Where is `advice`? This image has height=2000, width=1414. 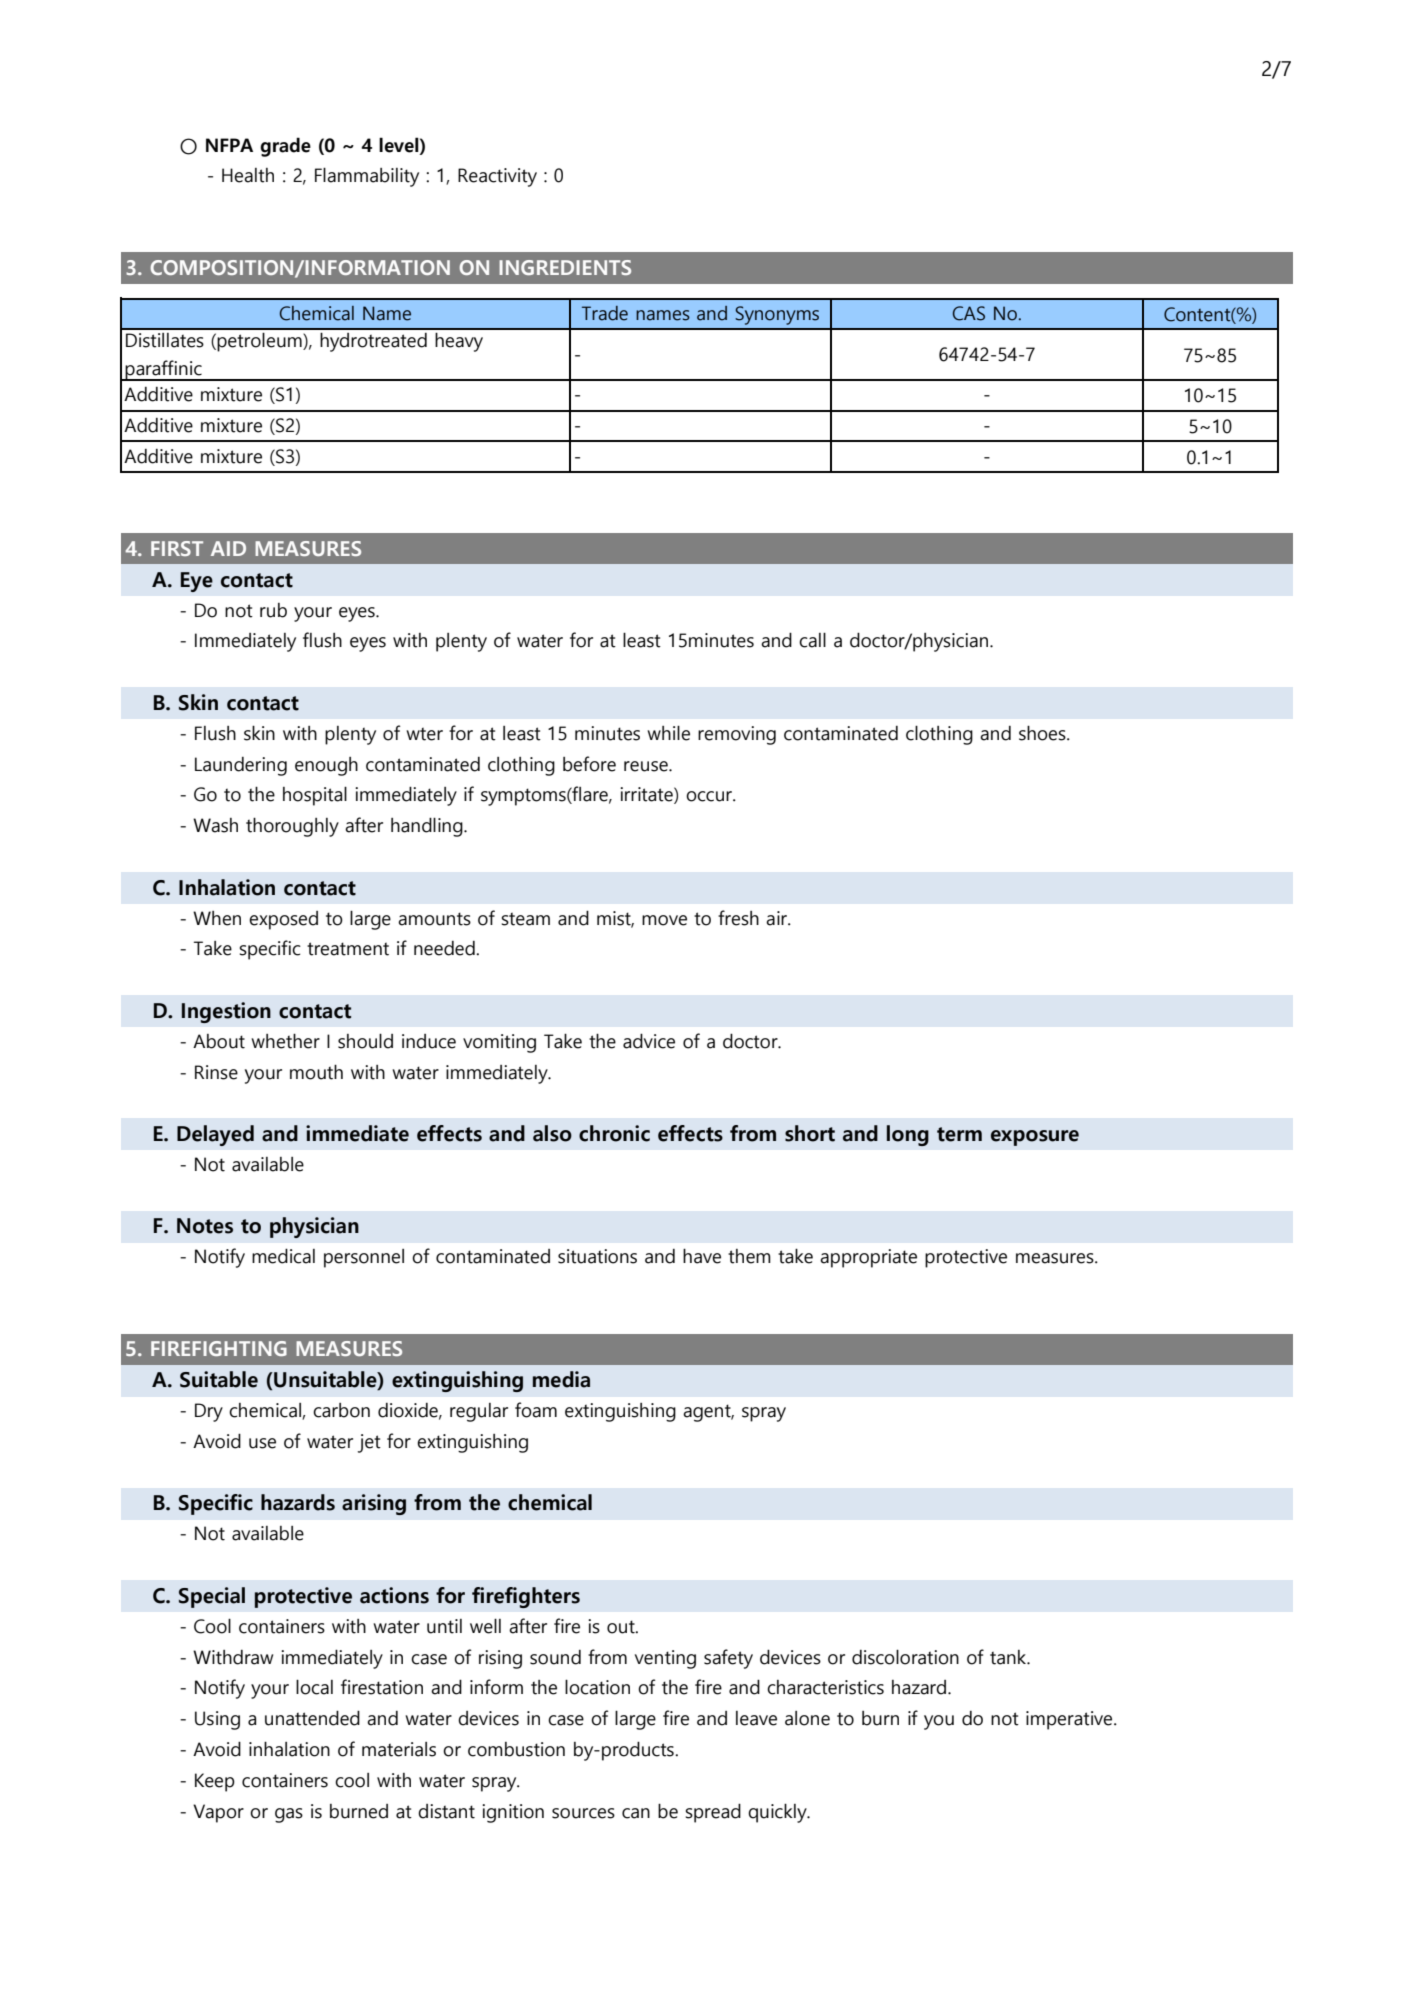 advice is located at coordinates (649, 1041).
